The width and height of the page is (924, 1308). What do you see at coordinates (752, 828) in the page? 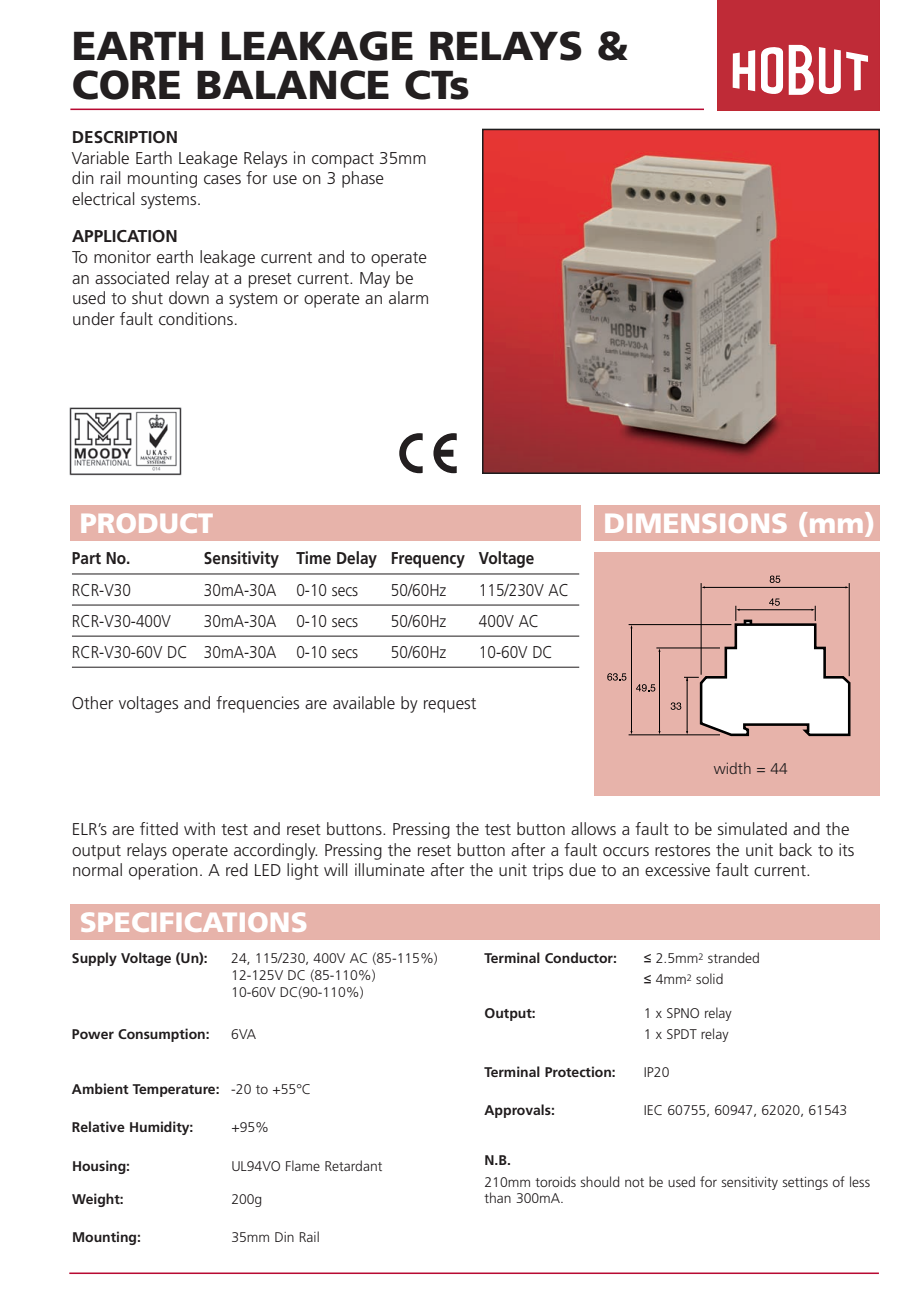
I see `simulated` at bounding box center [752, 828].
